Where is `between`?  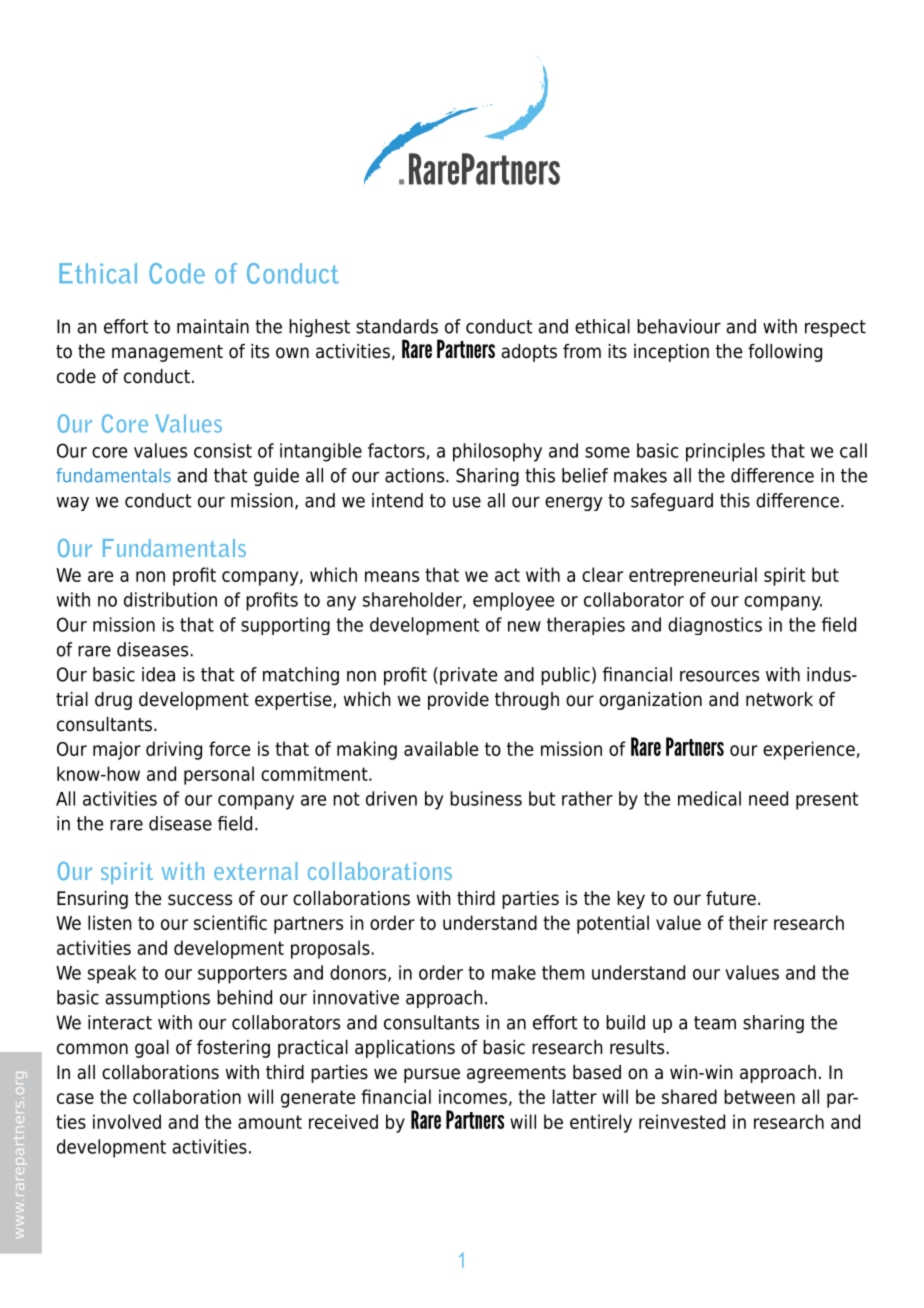
between is located at coordinates (759, 1096).
